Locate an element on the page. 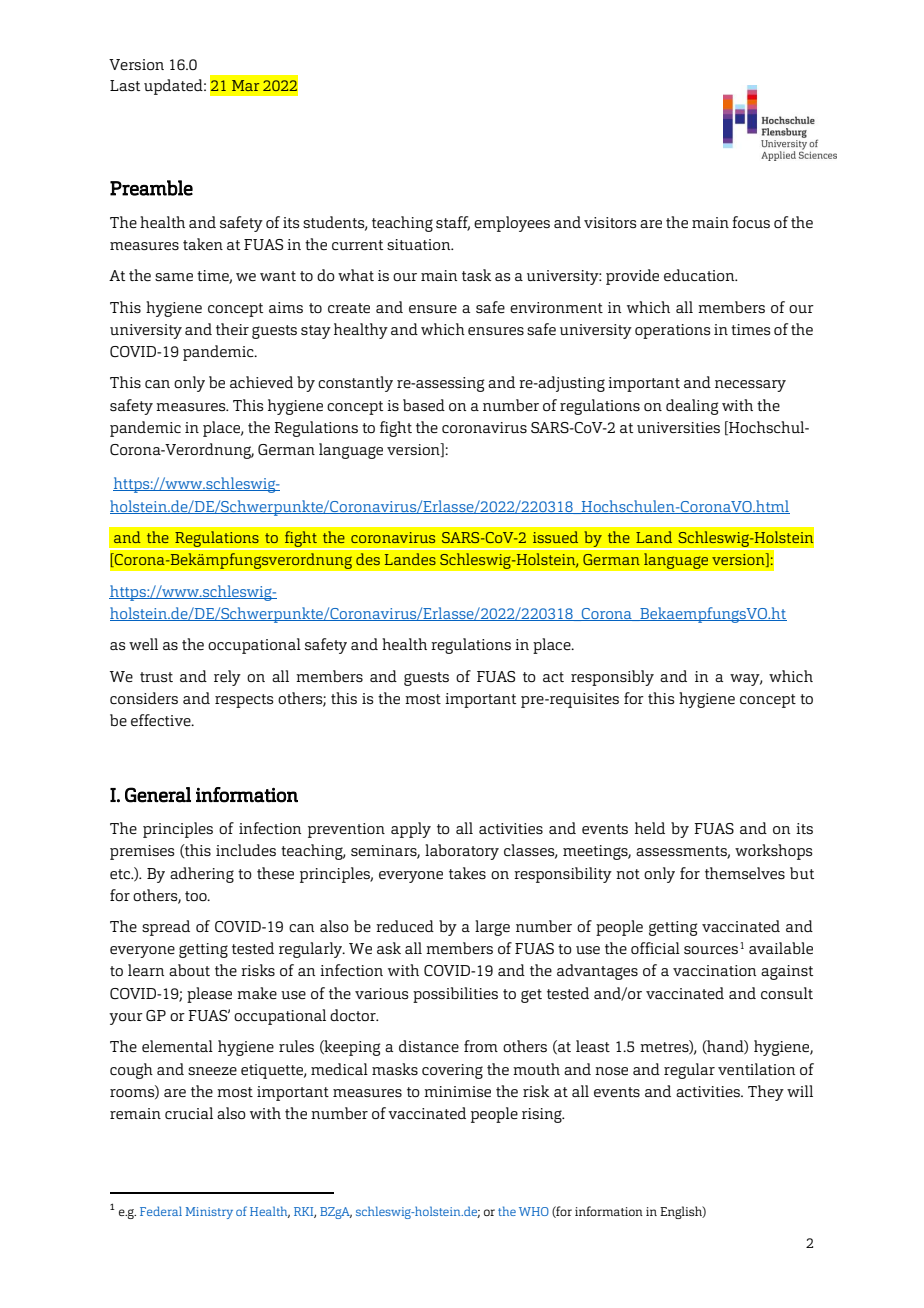 The height and width of the document is (1308, 924). Mar is located at coordinates (245, 85).
